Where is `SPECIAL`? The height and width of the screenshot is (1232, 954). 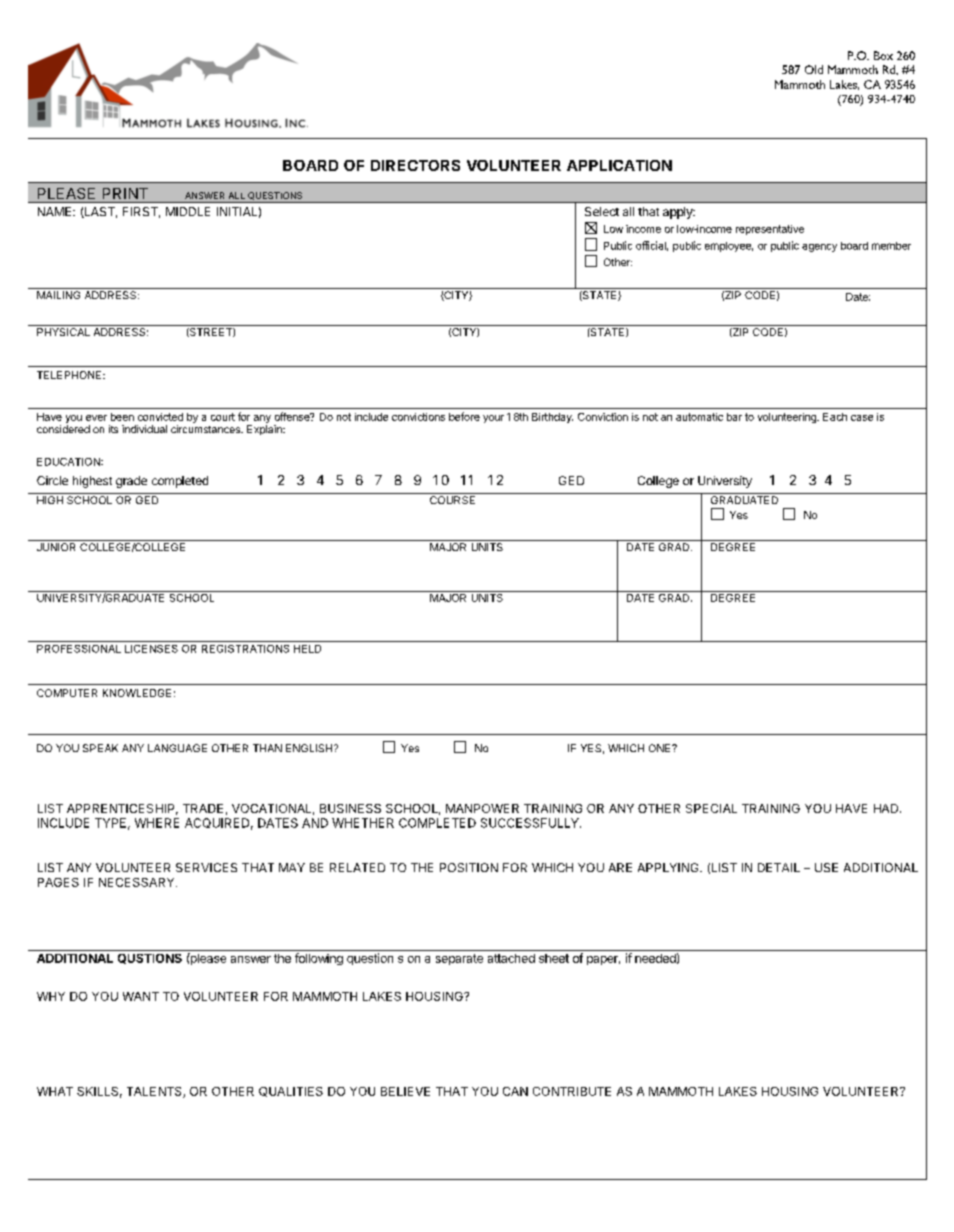 SPECIAL is located at coordinates (711, 808).
